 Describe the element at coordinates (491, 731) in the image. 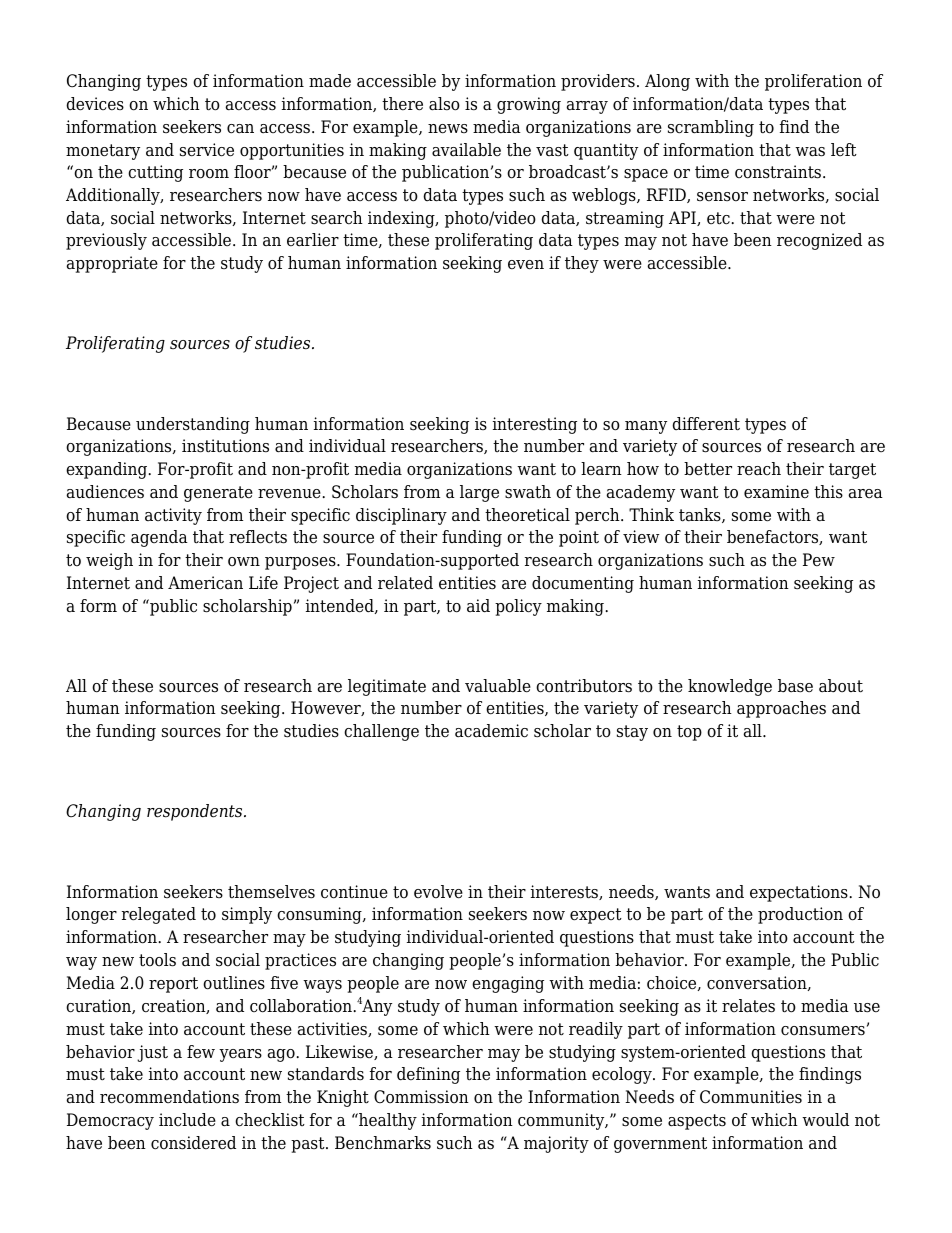

I see `academic` at that location.
